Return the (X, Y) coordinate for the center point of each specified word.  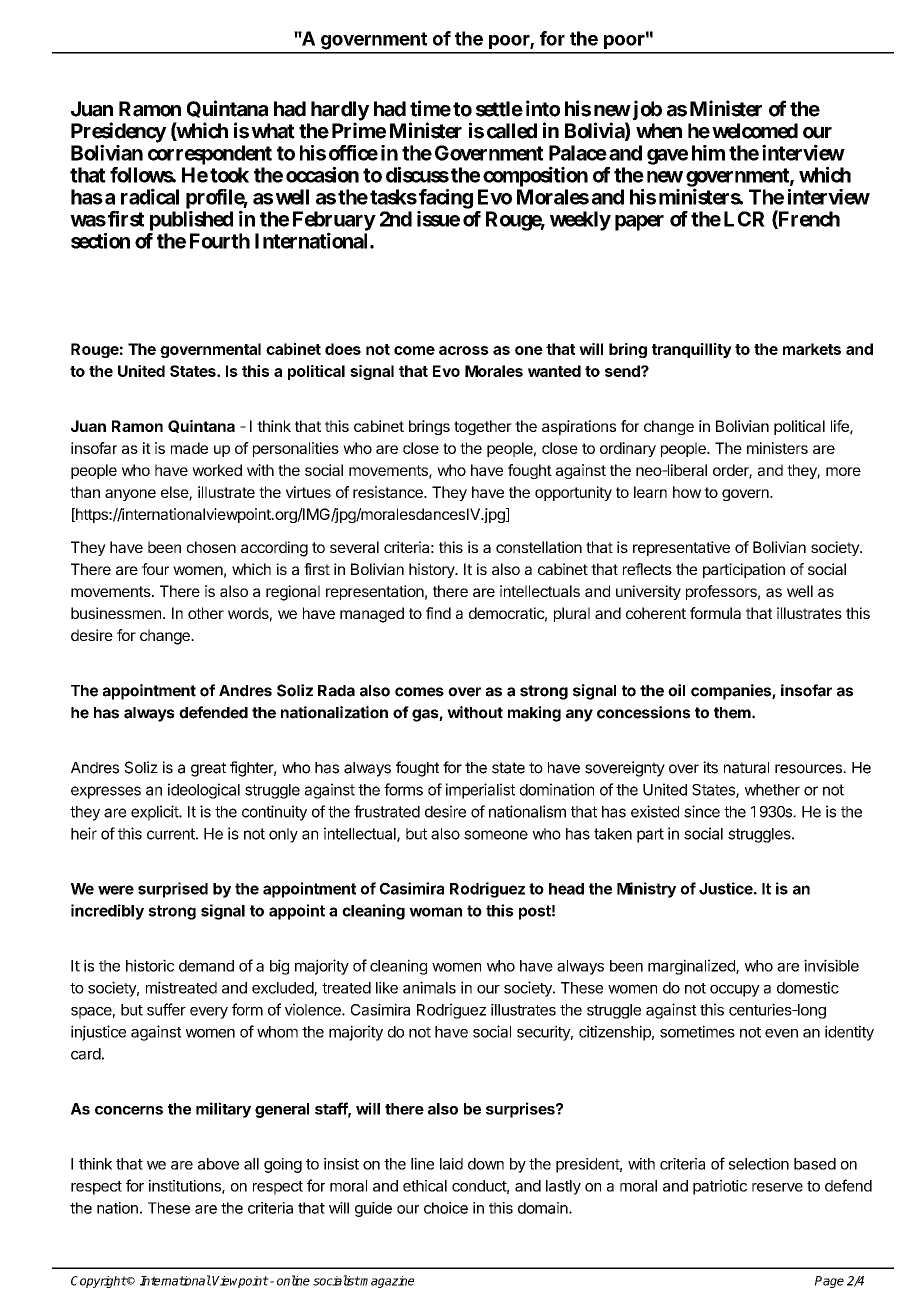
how (687, 492)
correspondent (210, 155)
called (512, 131)
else (175, 493)
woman (435, 912)
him (708, 153)
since (702, 811)
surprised (173, 890)
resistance (389, 492)
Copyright (99, 1282)
